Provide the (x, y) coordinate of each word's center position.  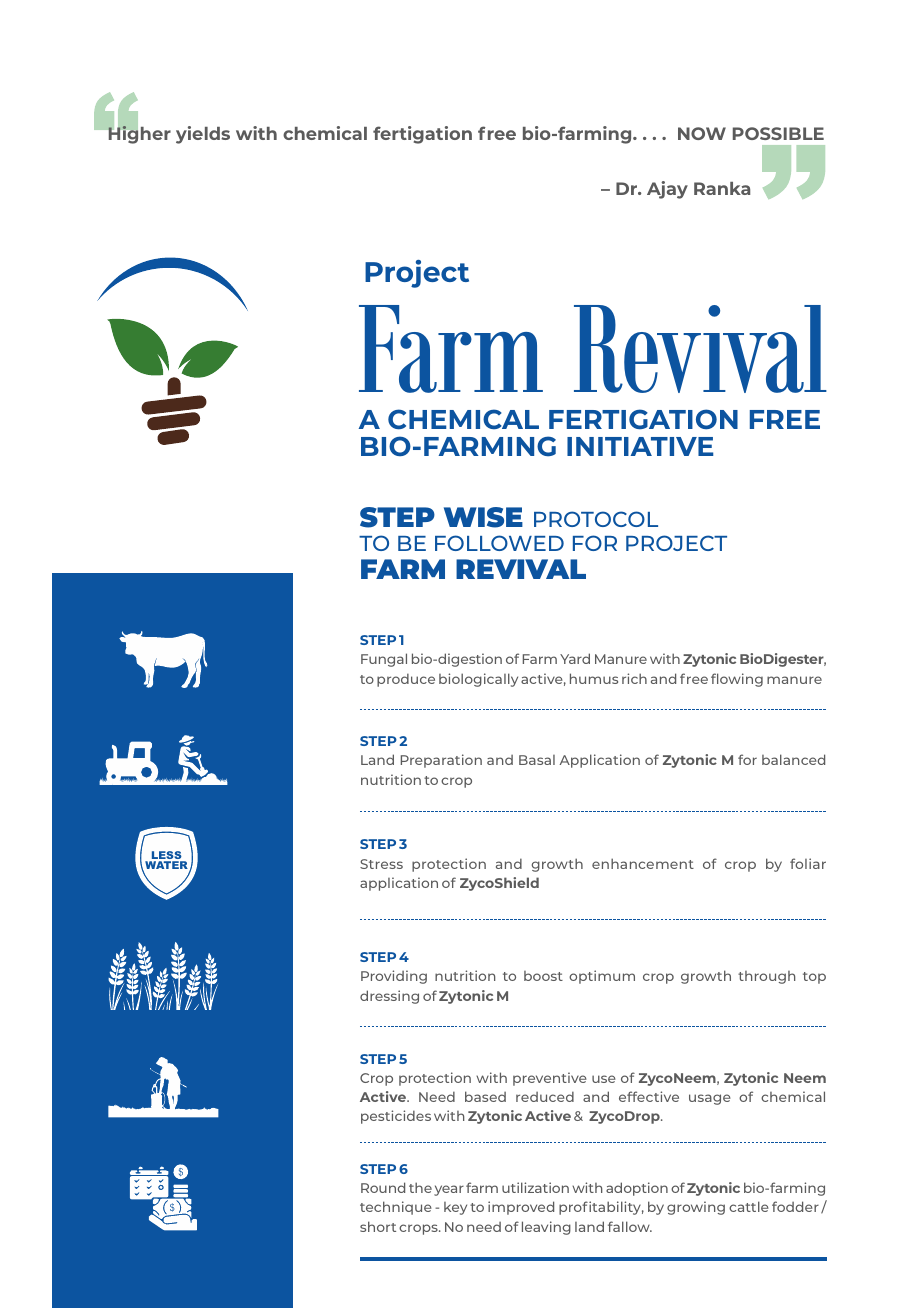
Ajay (667, 190)
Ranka (722, 188)
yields (203, 135)
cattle (749, 1206)
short (378, 1226)
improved (521, 1208)
